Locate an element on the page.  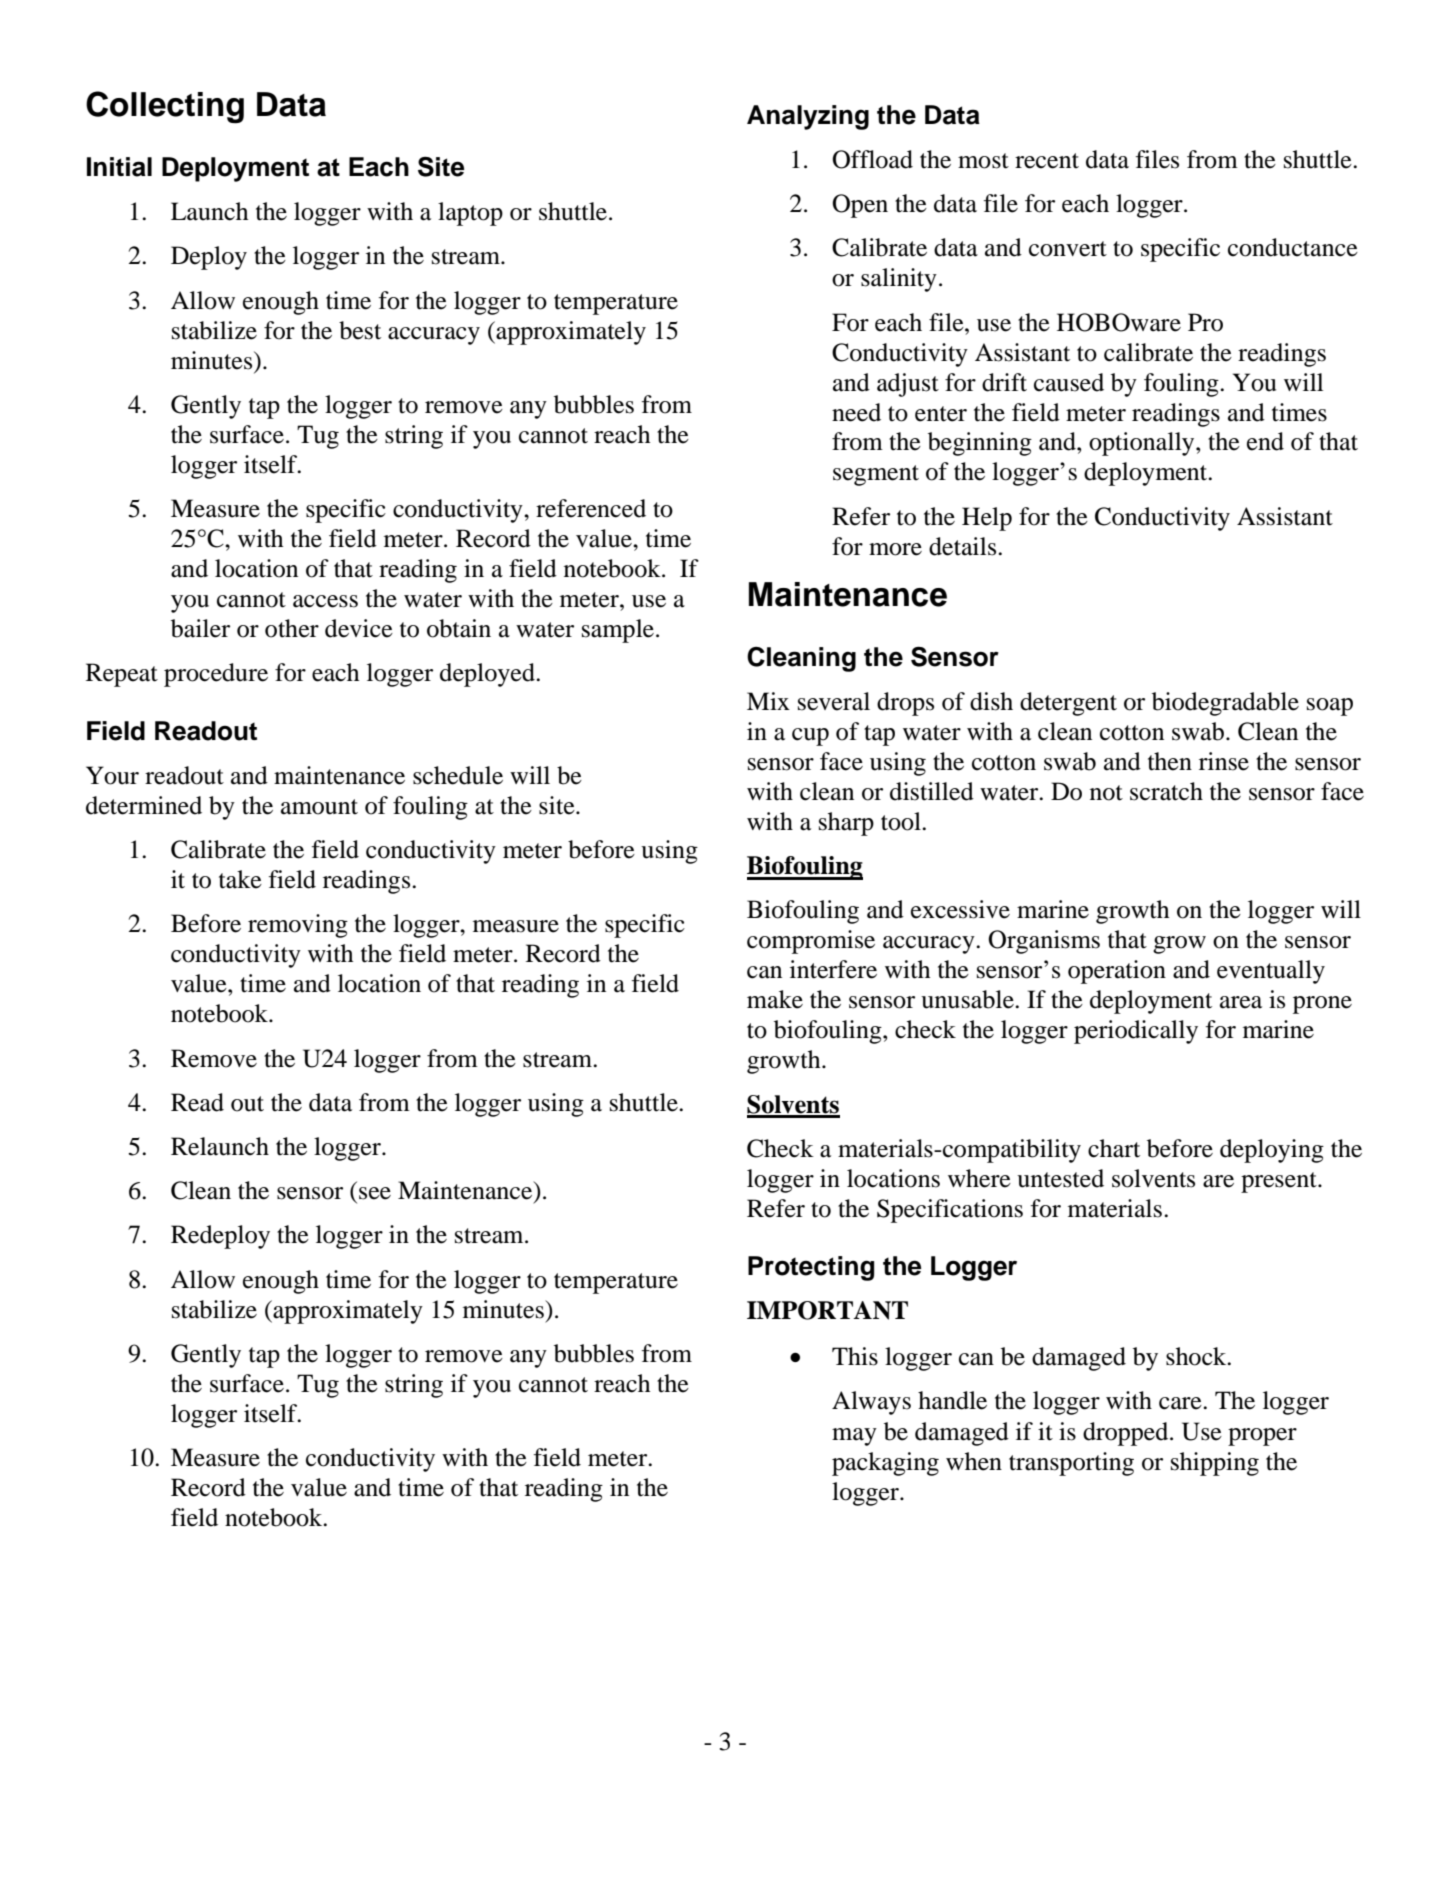
optionally is located at coordinates (1143, 444).
